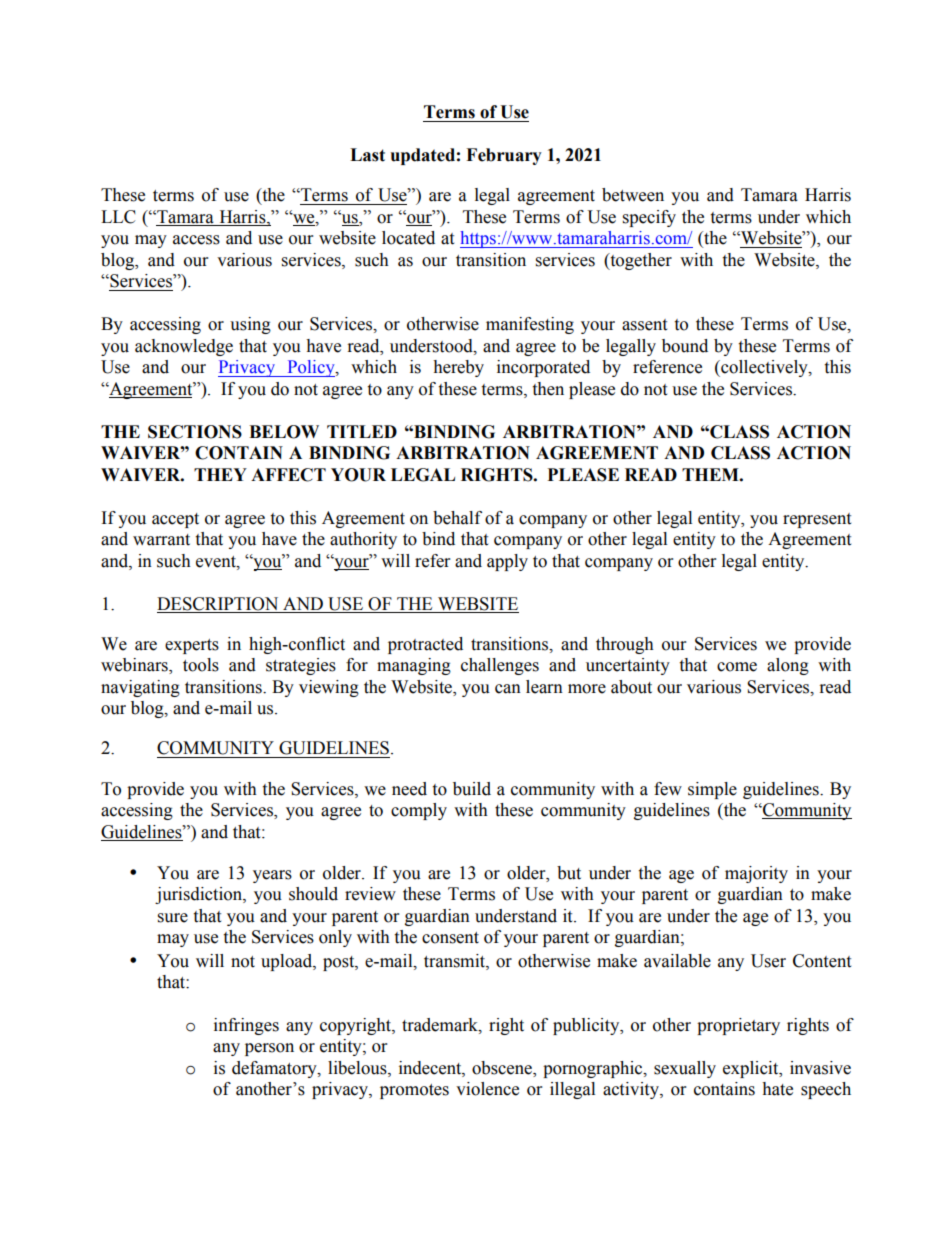  I want to click on collectively, so click(764, 368).
